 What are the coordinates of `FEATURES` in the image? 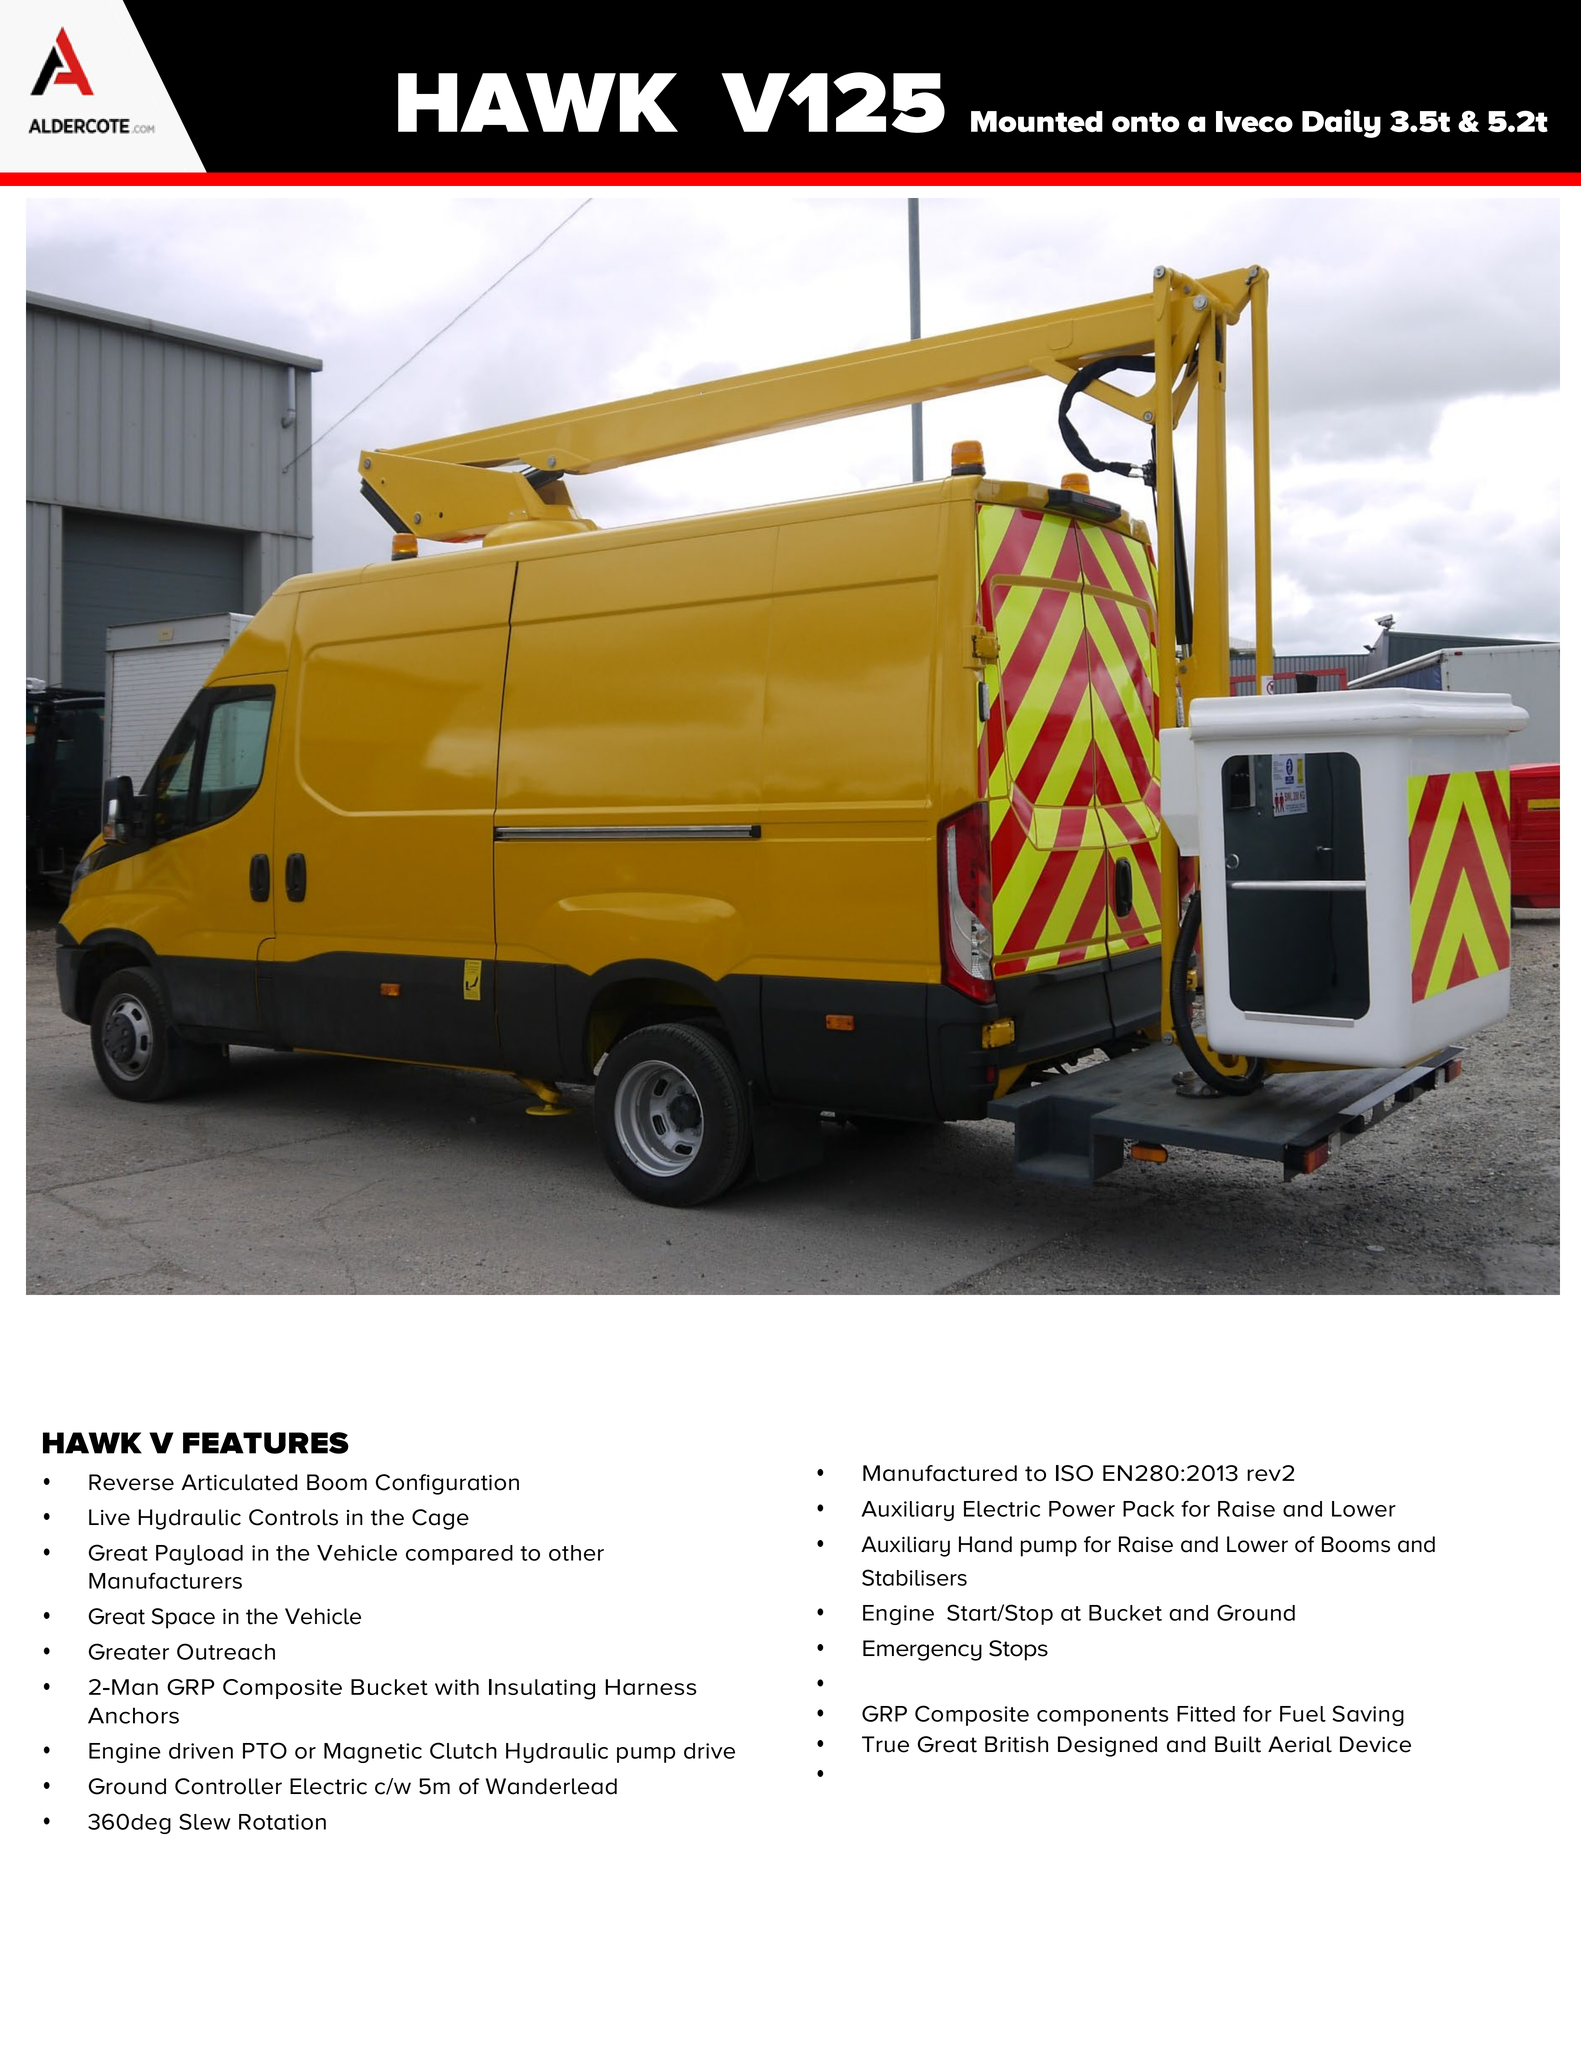 It's located at (266, 1443).
